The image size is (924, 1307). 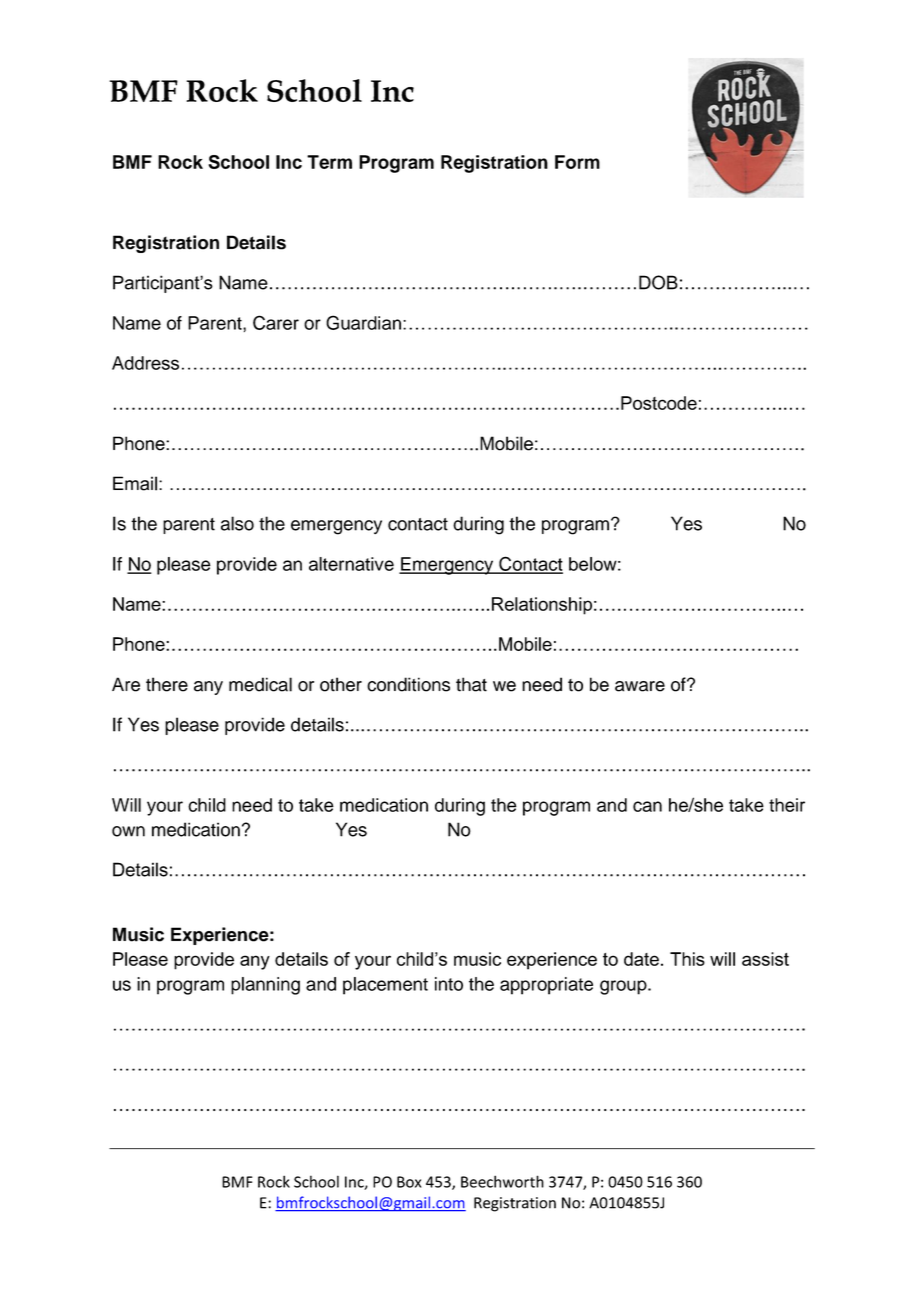 What do you see at coordinates (659, 403) in the document?
I see `Postcode` at bounding box center [659, 403].
